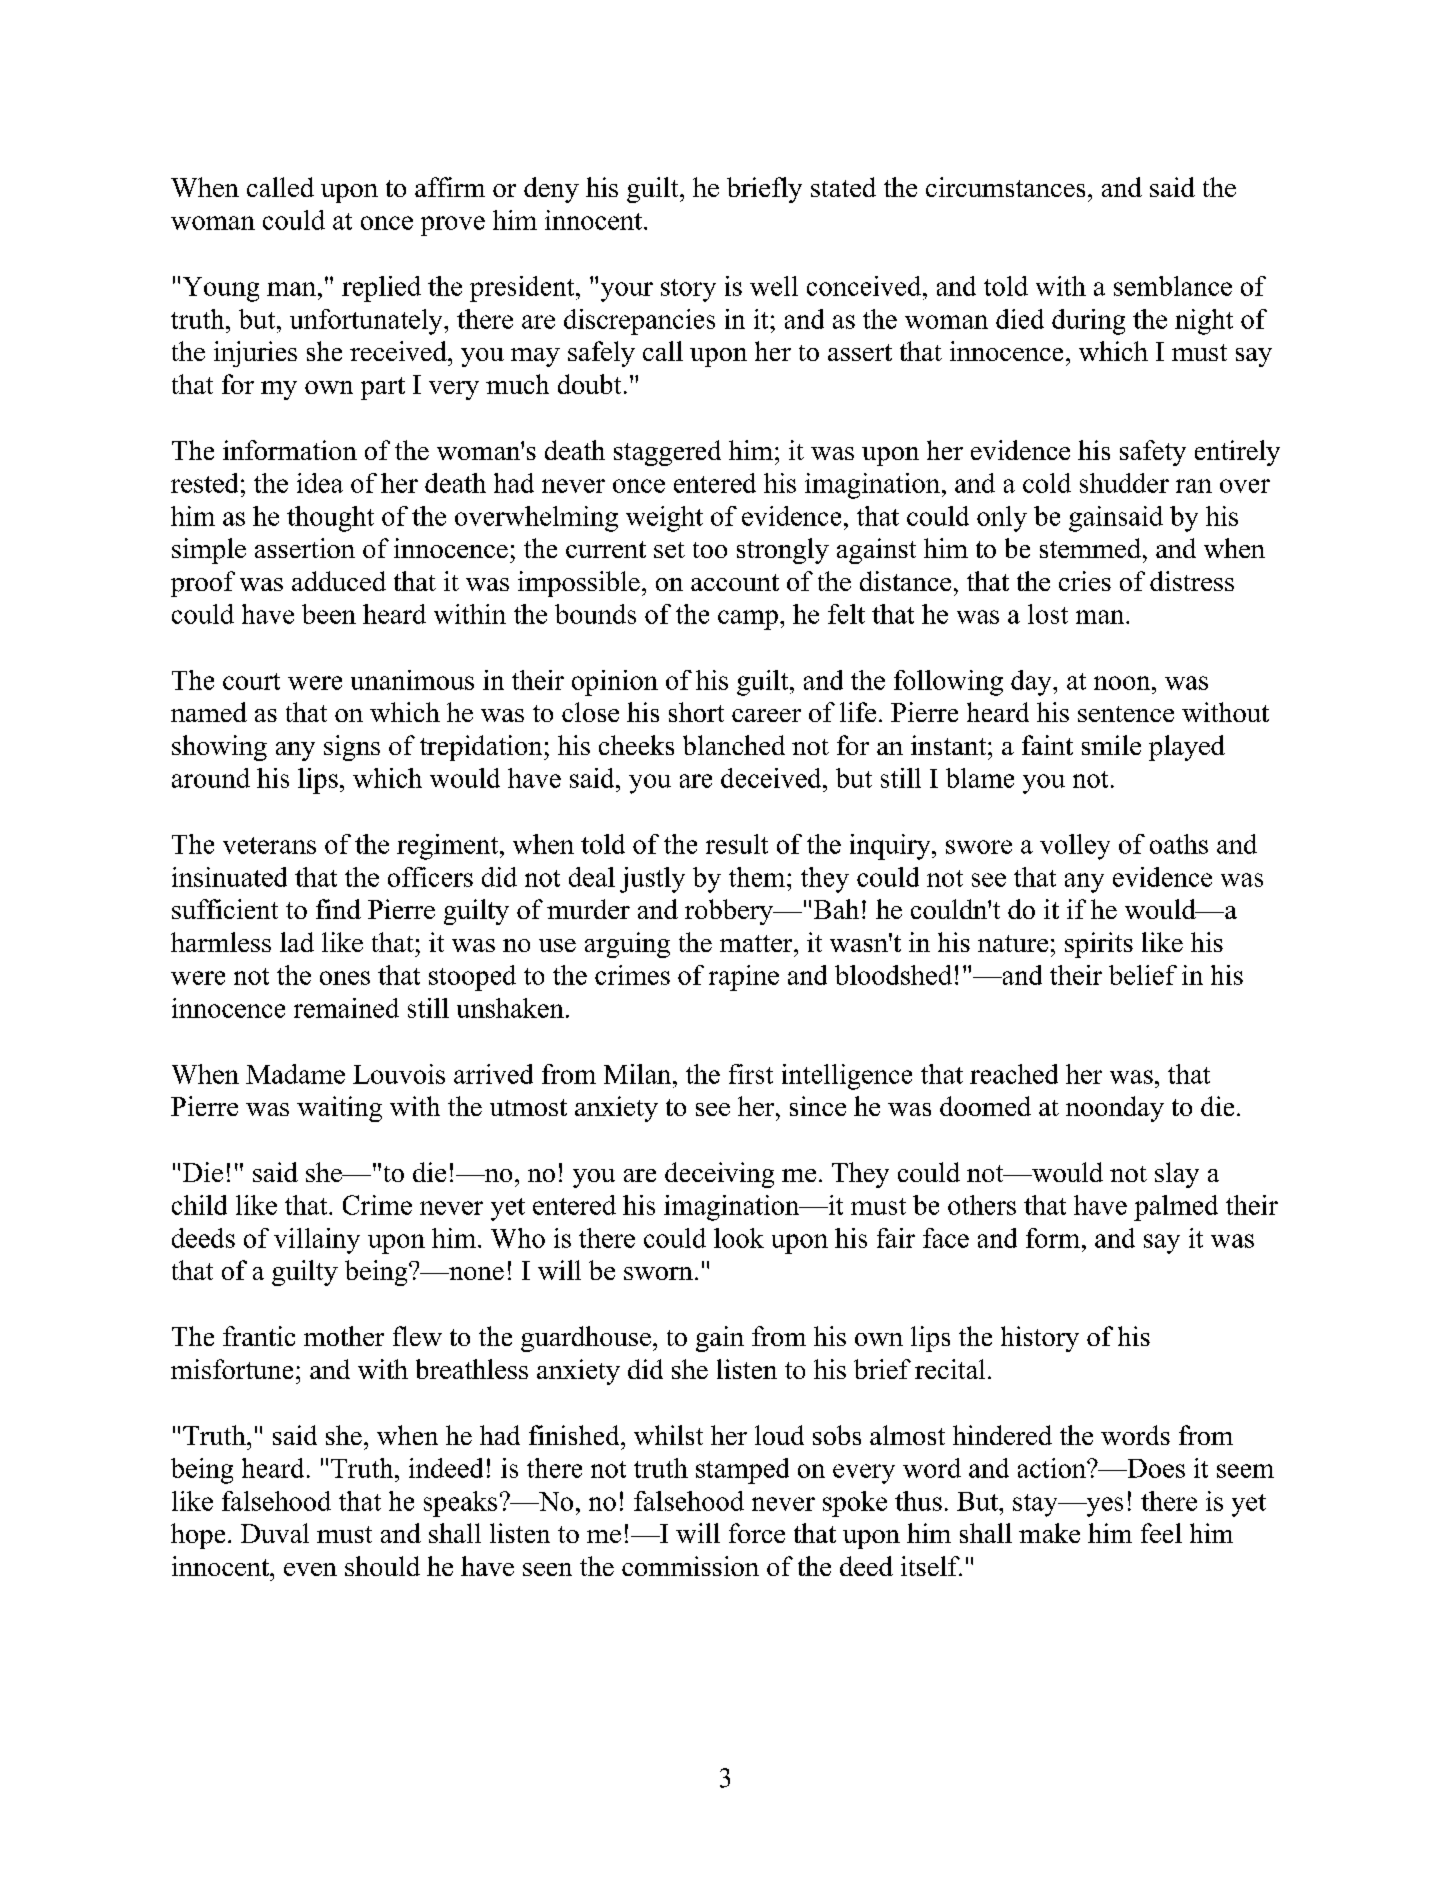  What do you see at coordinates (664, 519) in the screenshot?
I see `weight` at bounding box center [664, 519].
